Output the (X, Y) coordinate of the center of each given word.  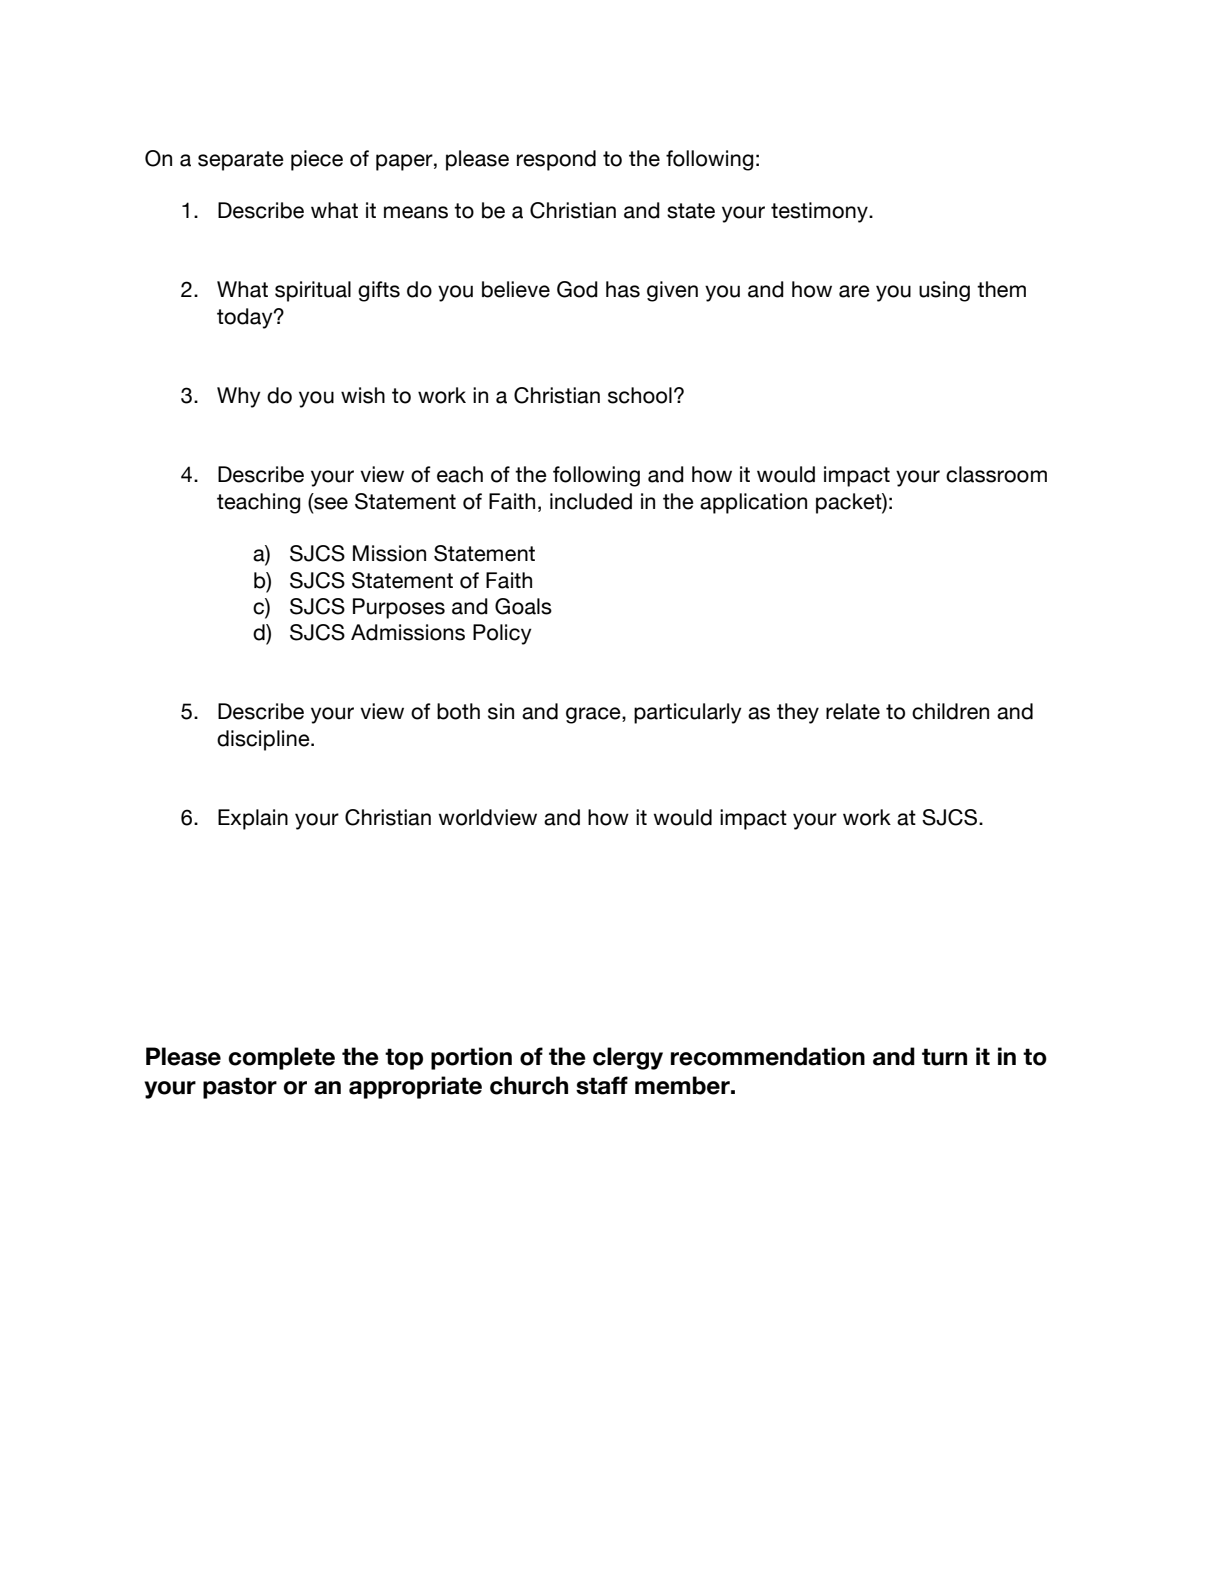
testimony (820, 212)
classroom (996, 474)
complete (282, 1058)
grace (594, 715)
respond (556, 160)
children (950, 711)
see (330, 502)
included (591, 501)
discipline (264, 740)
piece (317, 160)
